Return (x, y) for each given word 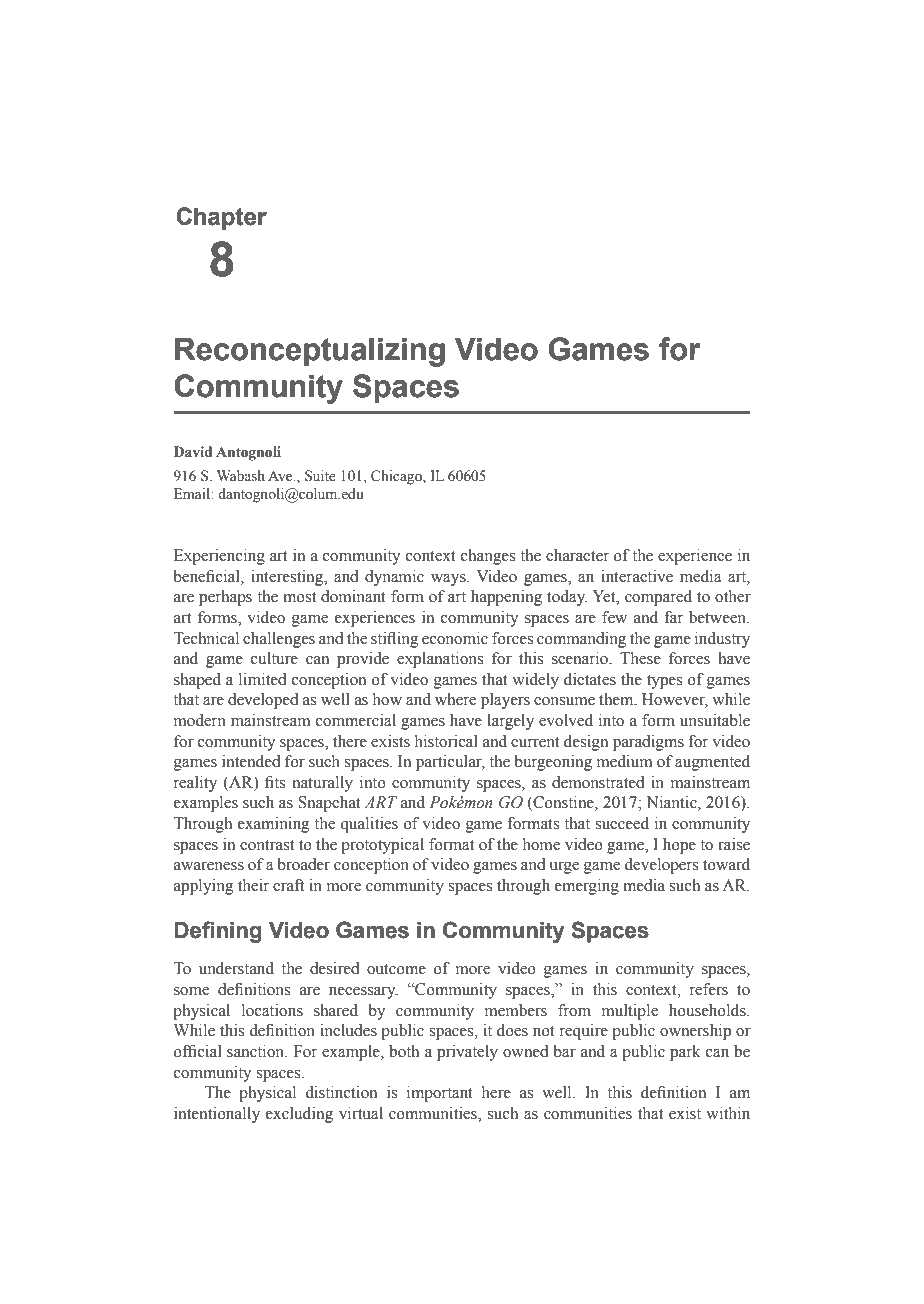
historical (446, 741)
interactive (637, 576)
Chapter (221, 218)
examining (274, 825)
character (577, 555)
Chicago (397, 477)
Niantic (673, 803)
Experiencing (219, 557)
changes (488, 557)
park (685, 1053)
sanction (257, 1051)
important (440, 1094)
